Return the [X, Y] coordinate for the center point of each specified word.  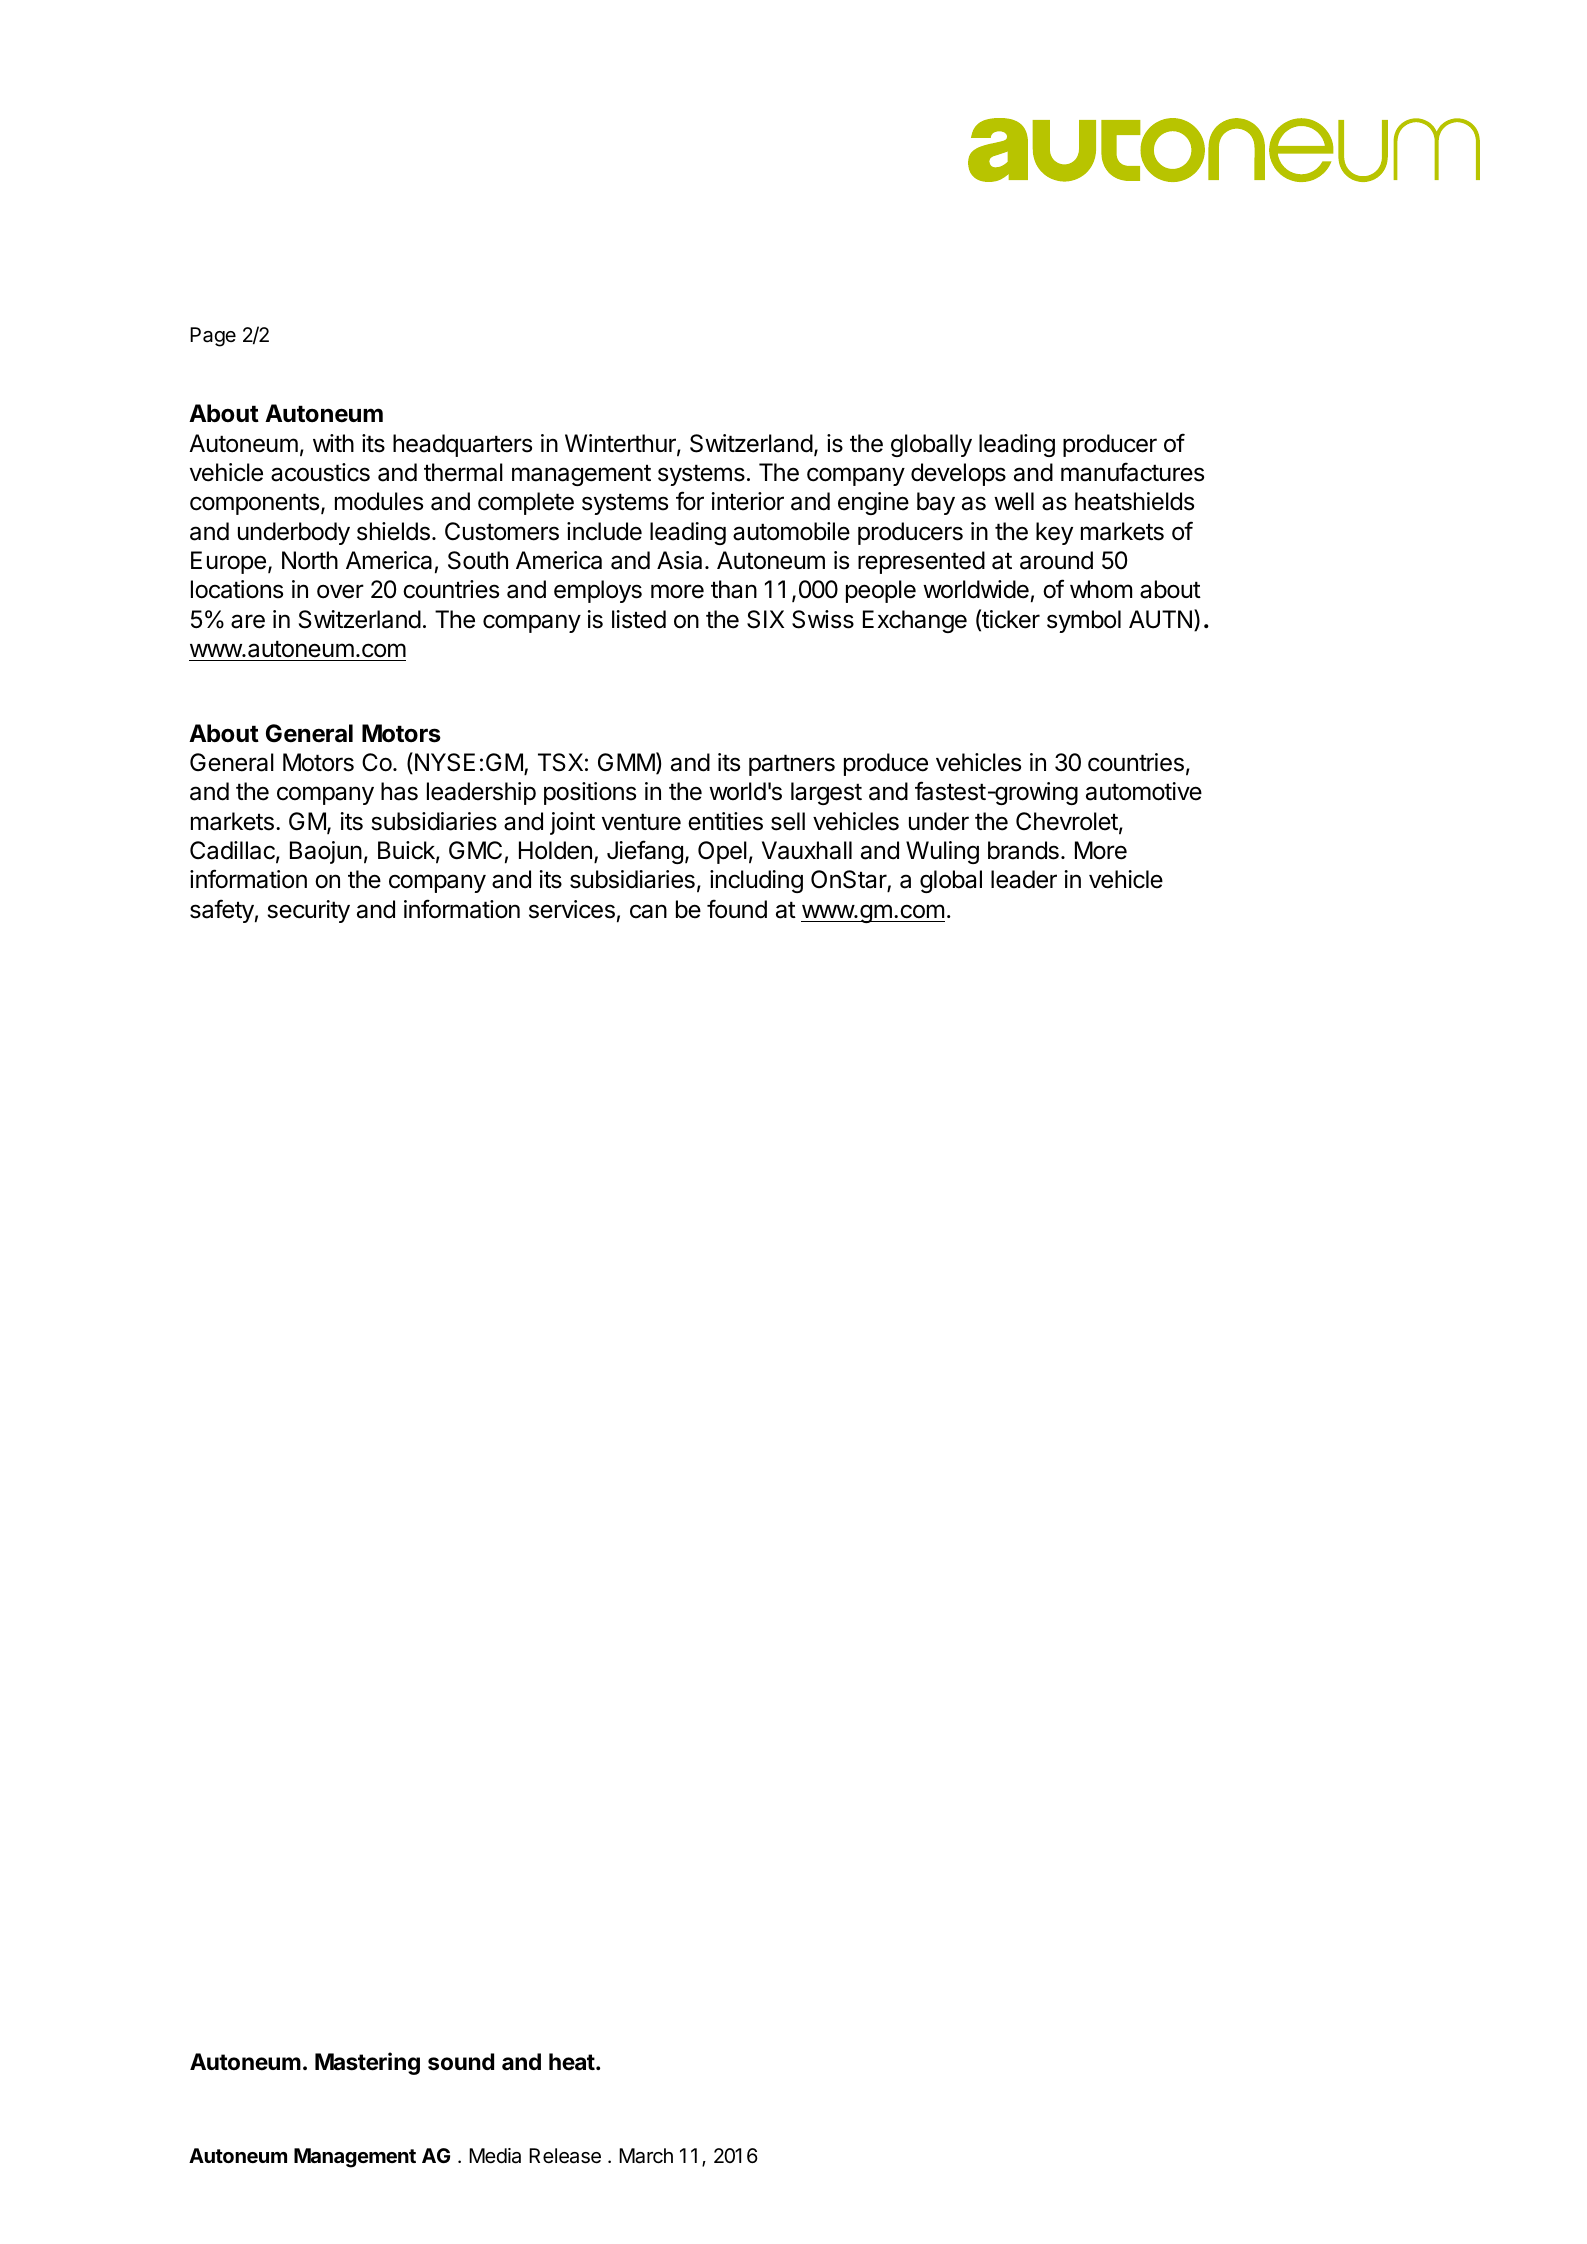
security [308, 911]
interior [748, 501]
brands [1023, 850]
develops [958, 474]
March [646, 2156]
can [648, 911]
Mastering [367, 2063]
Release [565, 2156]
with [333, 443]
